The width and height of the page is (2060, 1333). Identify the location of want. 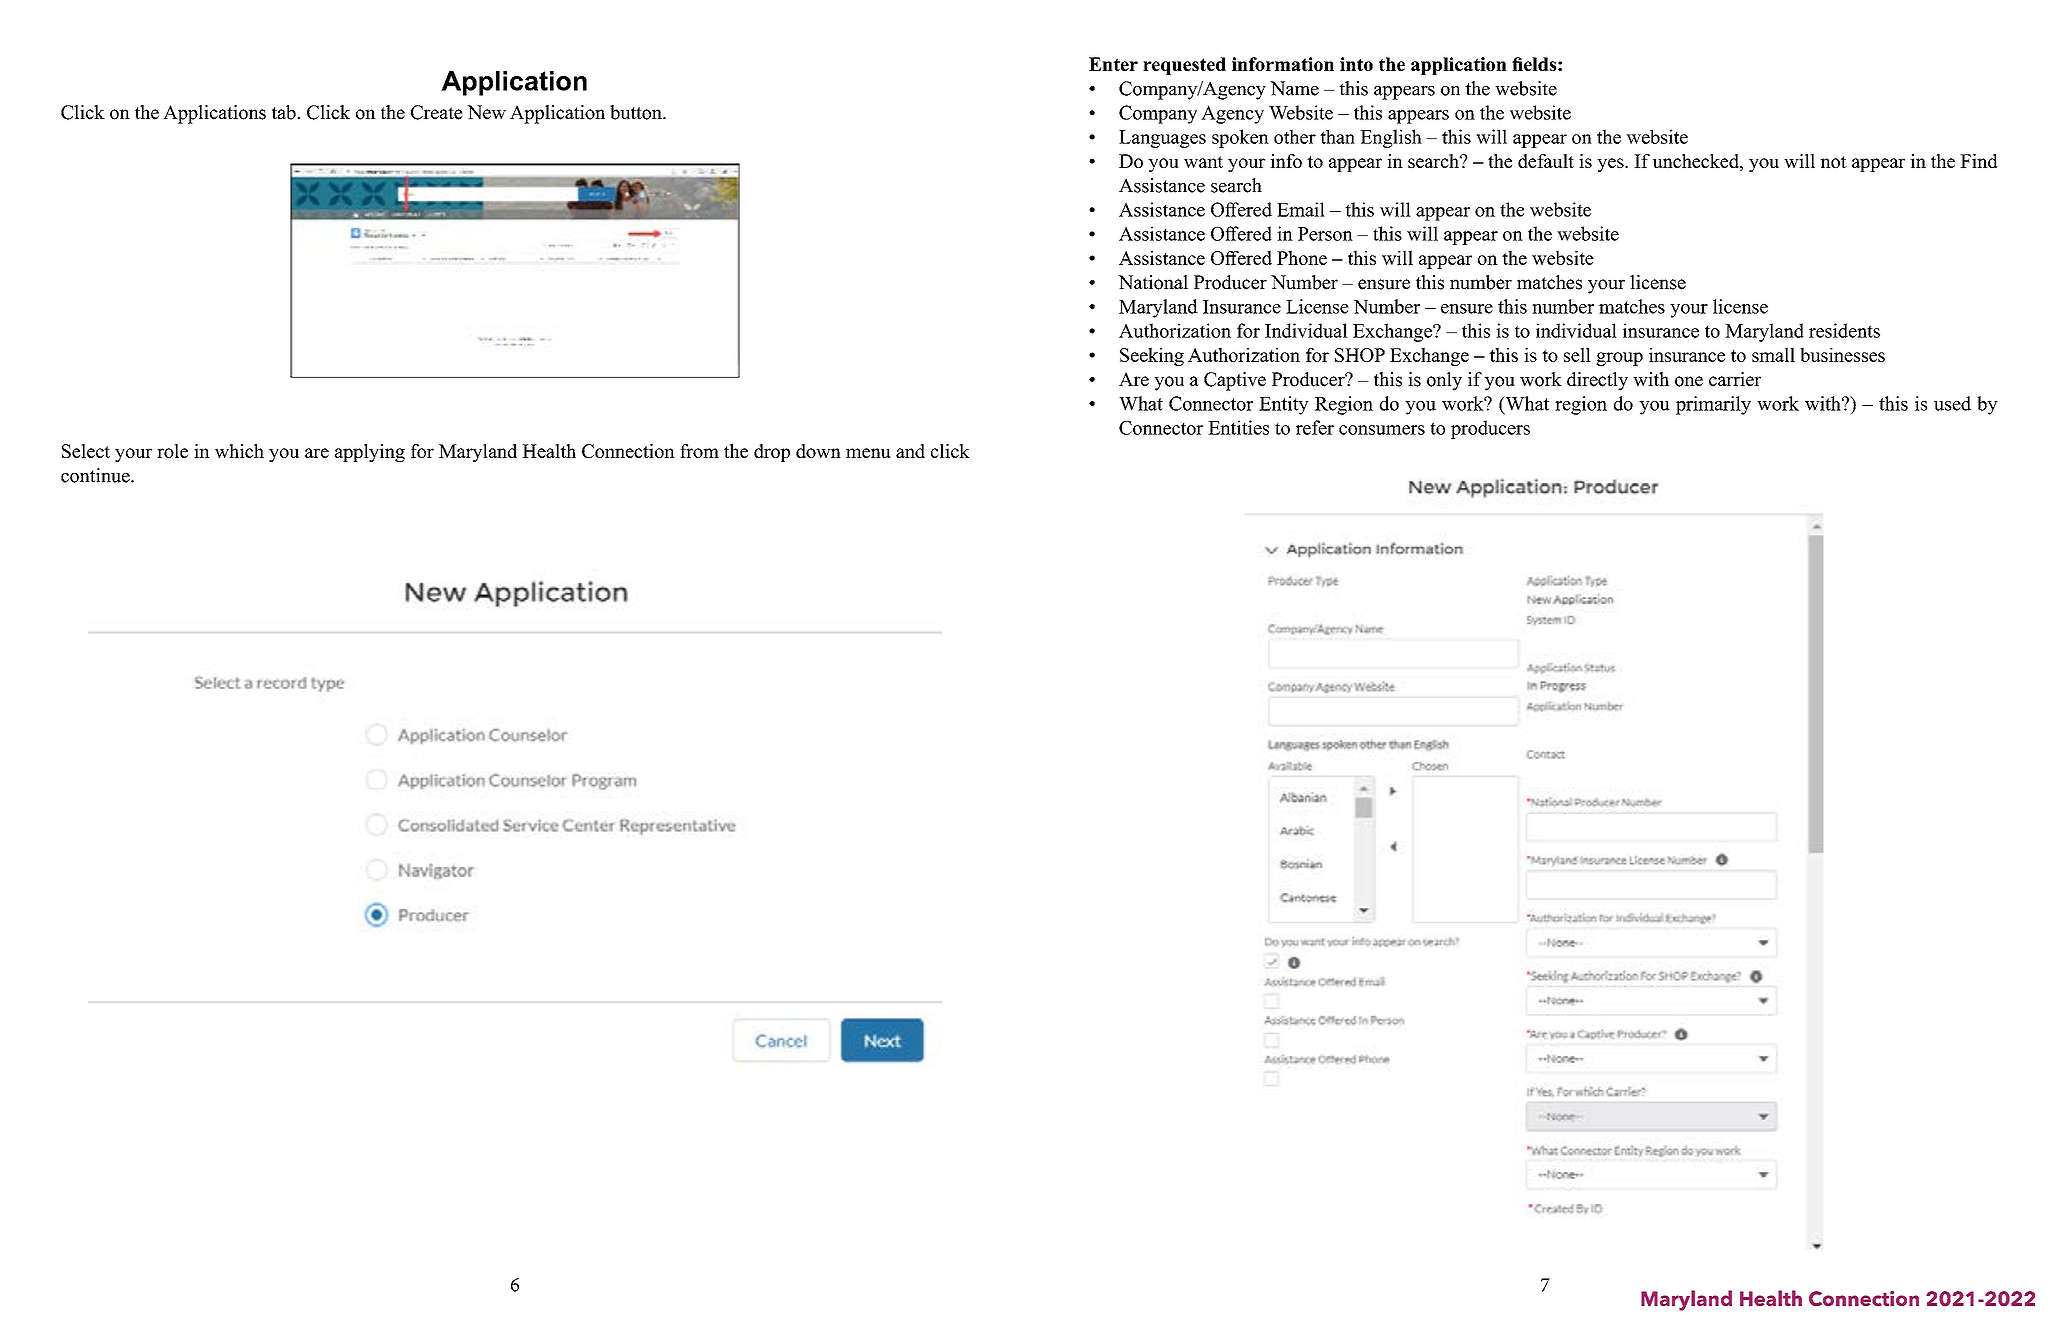
(1203, 162).
